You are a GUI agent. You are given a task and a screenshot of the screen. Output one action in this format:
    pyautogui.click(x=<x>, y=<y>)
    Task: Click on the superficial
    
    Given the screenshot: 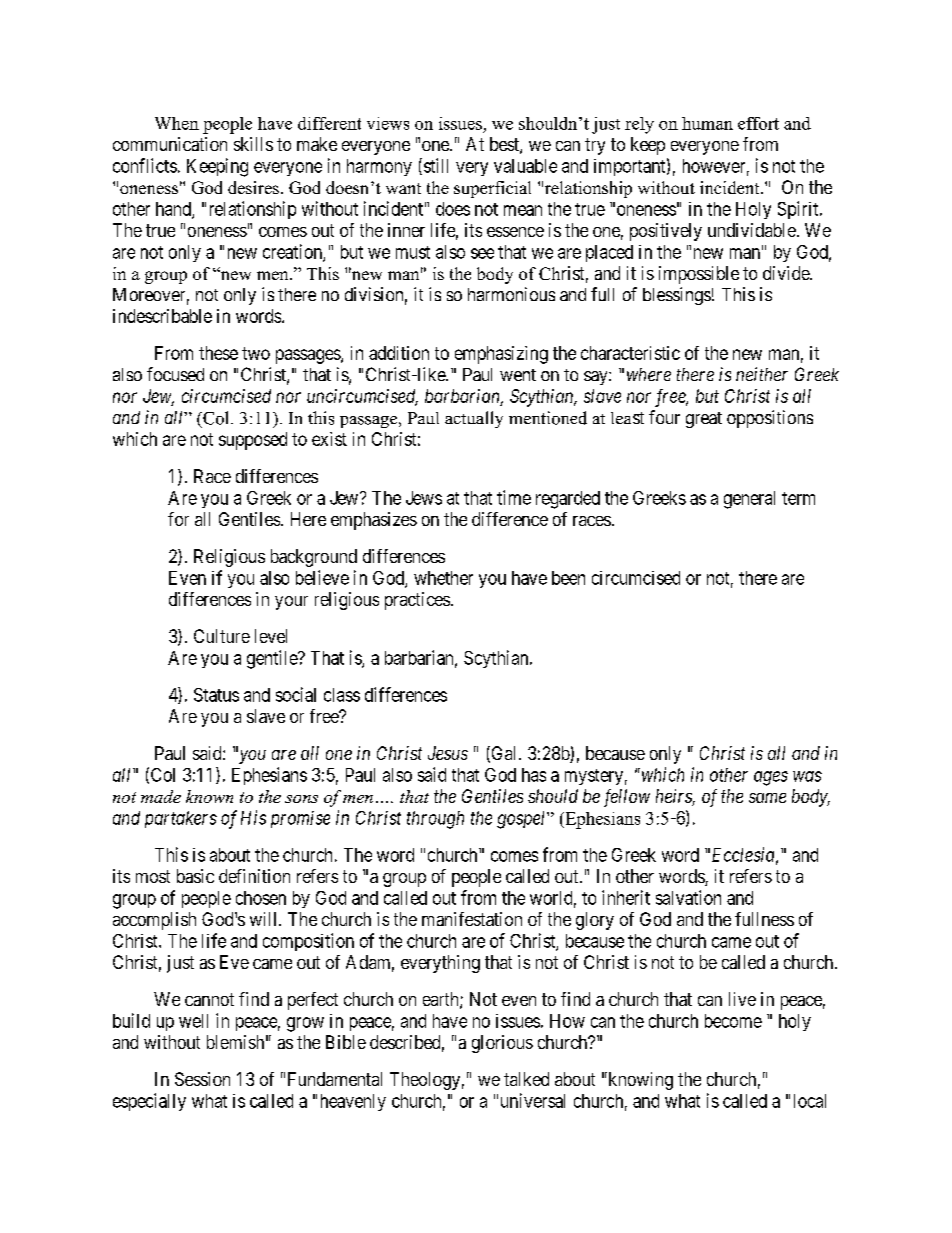 What is the action you would take?
    pyautogui.click(x=492, y=189)
